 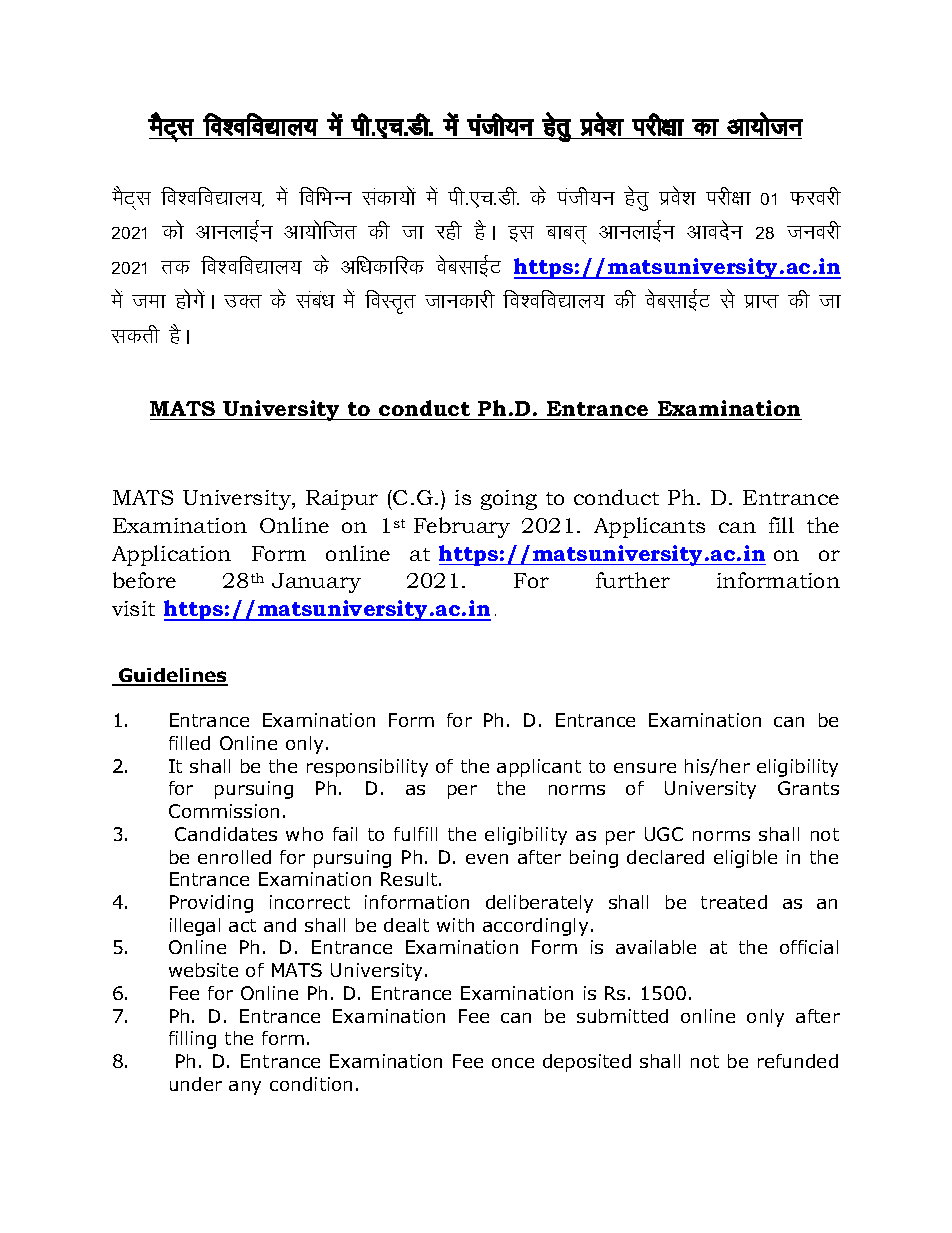 What do you see at coordinates (664, 834) in the image?
I see `UGC` at bounding box center [664, 834].
